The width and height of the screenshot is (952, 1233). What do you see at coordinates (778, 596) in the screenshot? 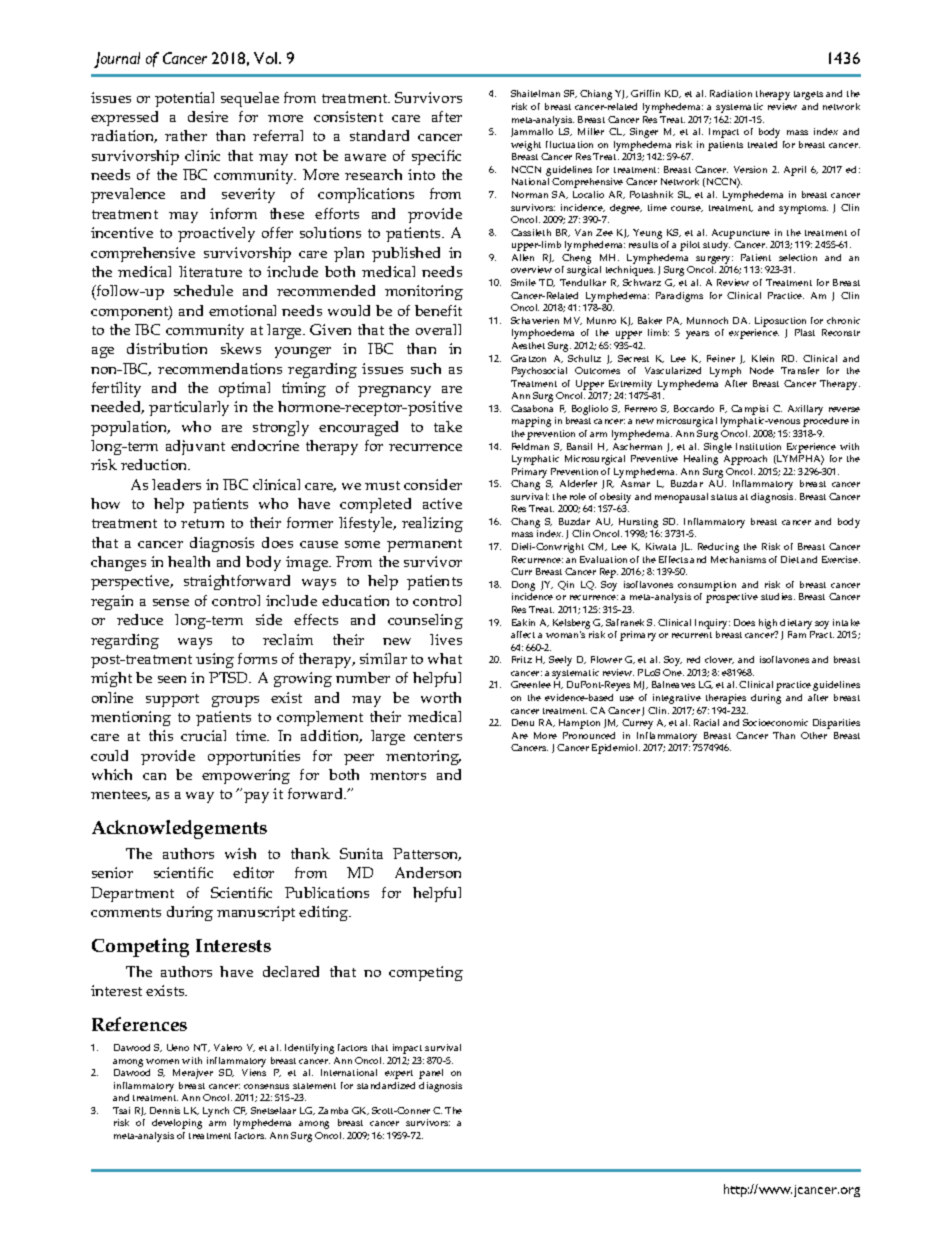
I see `studies` at bounding box center [778, 596].
